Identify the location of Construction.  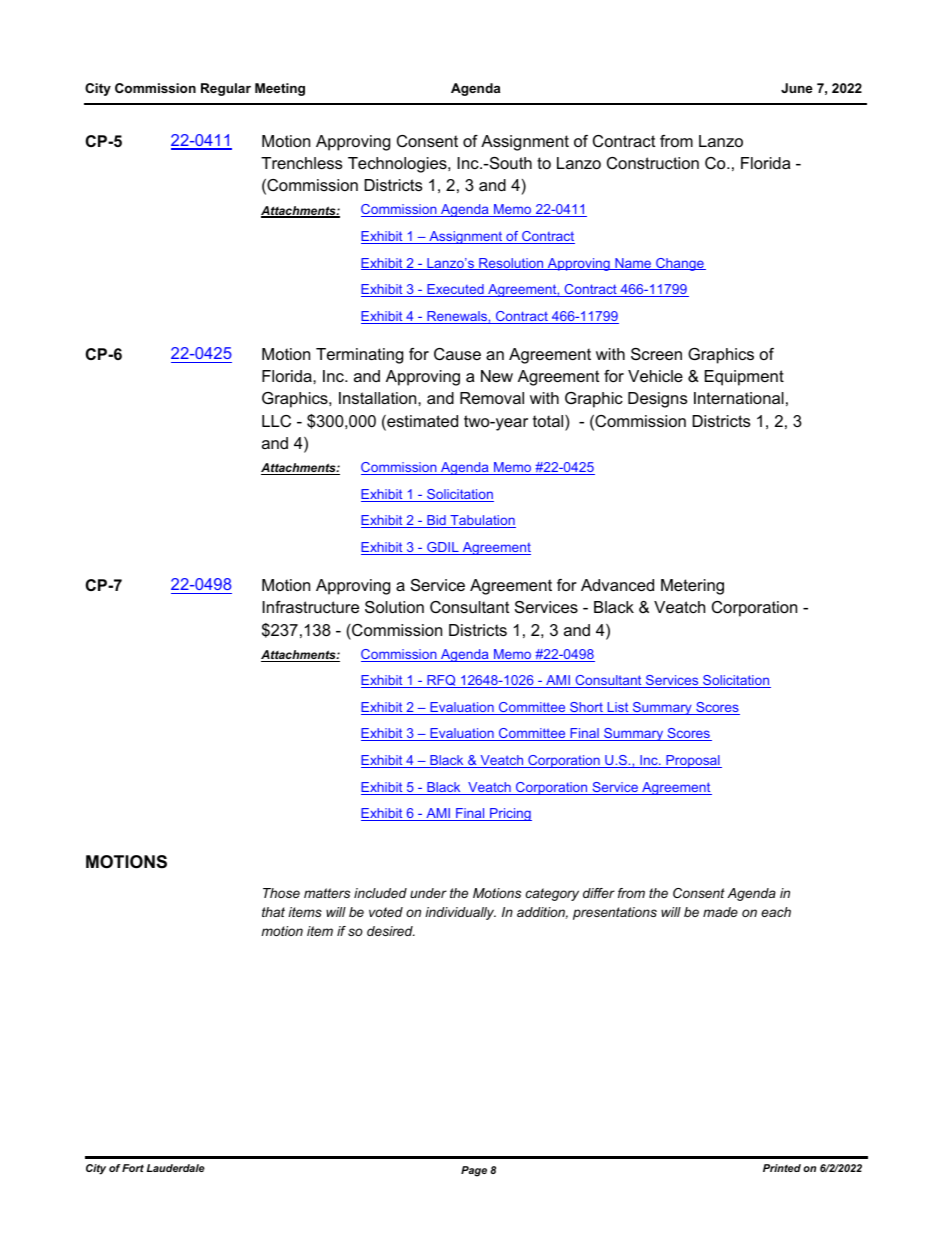
(653, 163).
